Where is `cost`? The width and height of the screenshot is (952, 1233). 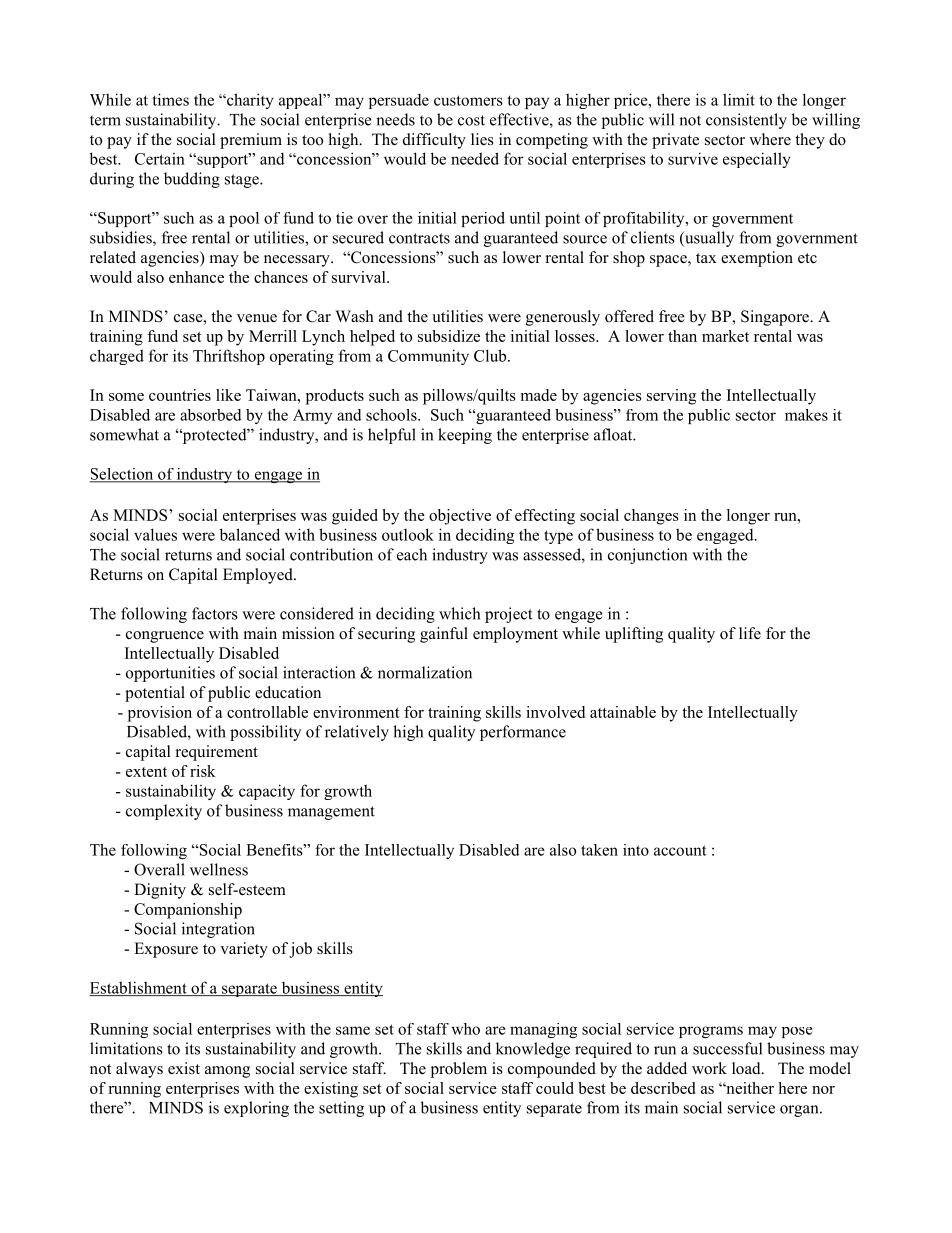 cost is located at coordinates (471, 120).
